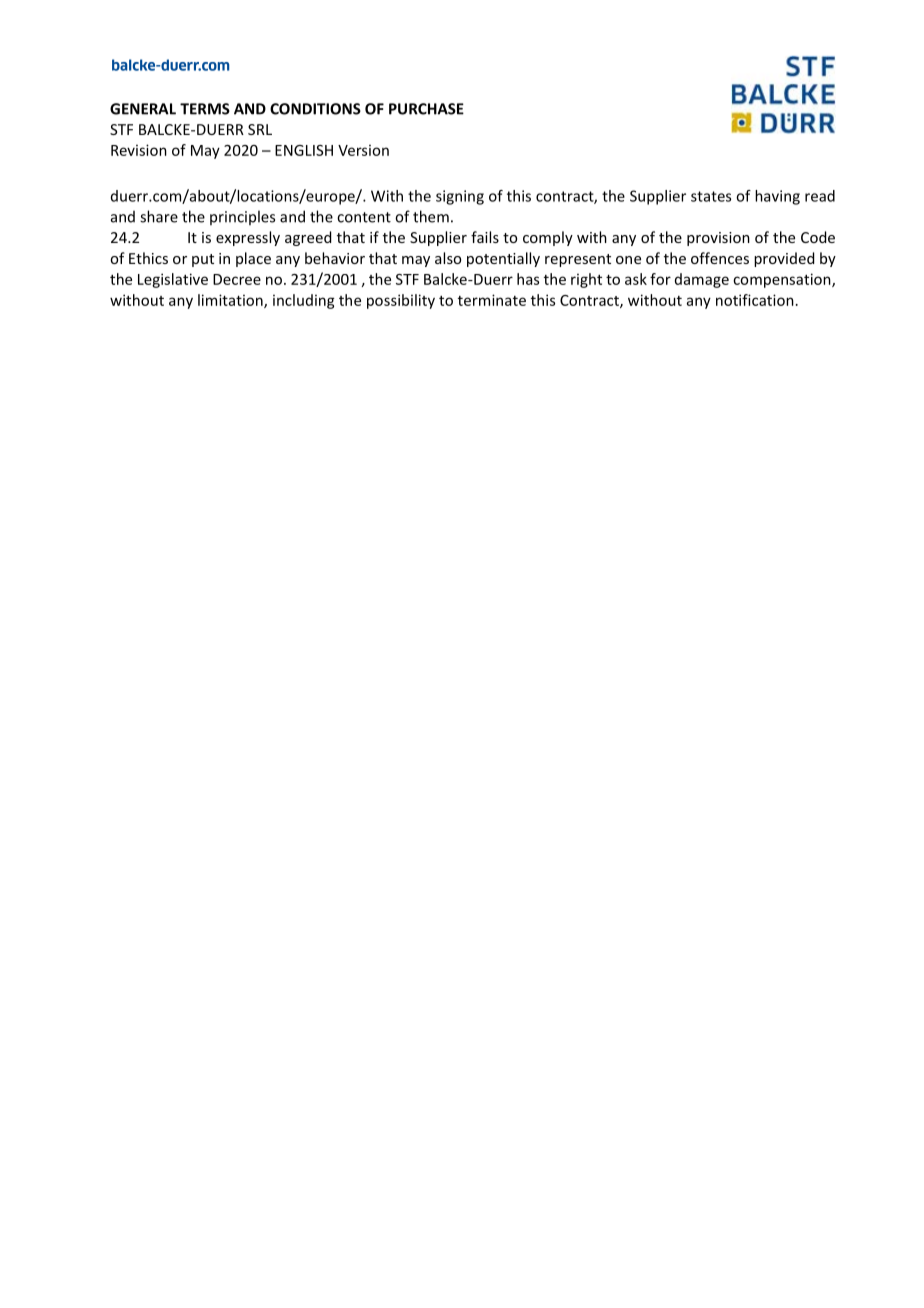  What do you see at coordinates (460, 197) in the page?
I see `signing` at bounding box center [460, 197].
